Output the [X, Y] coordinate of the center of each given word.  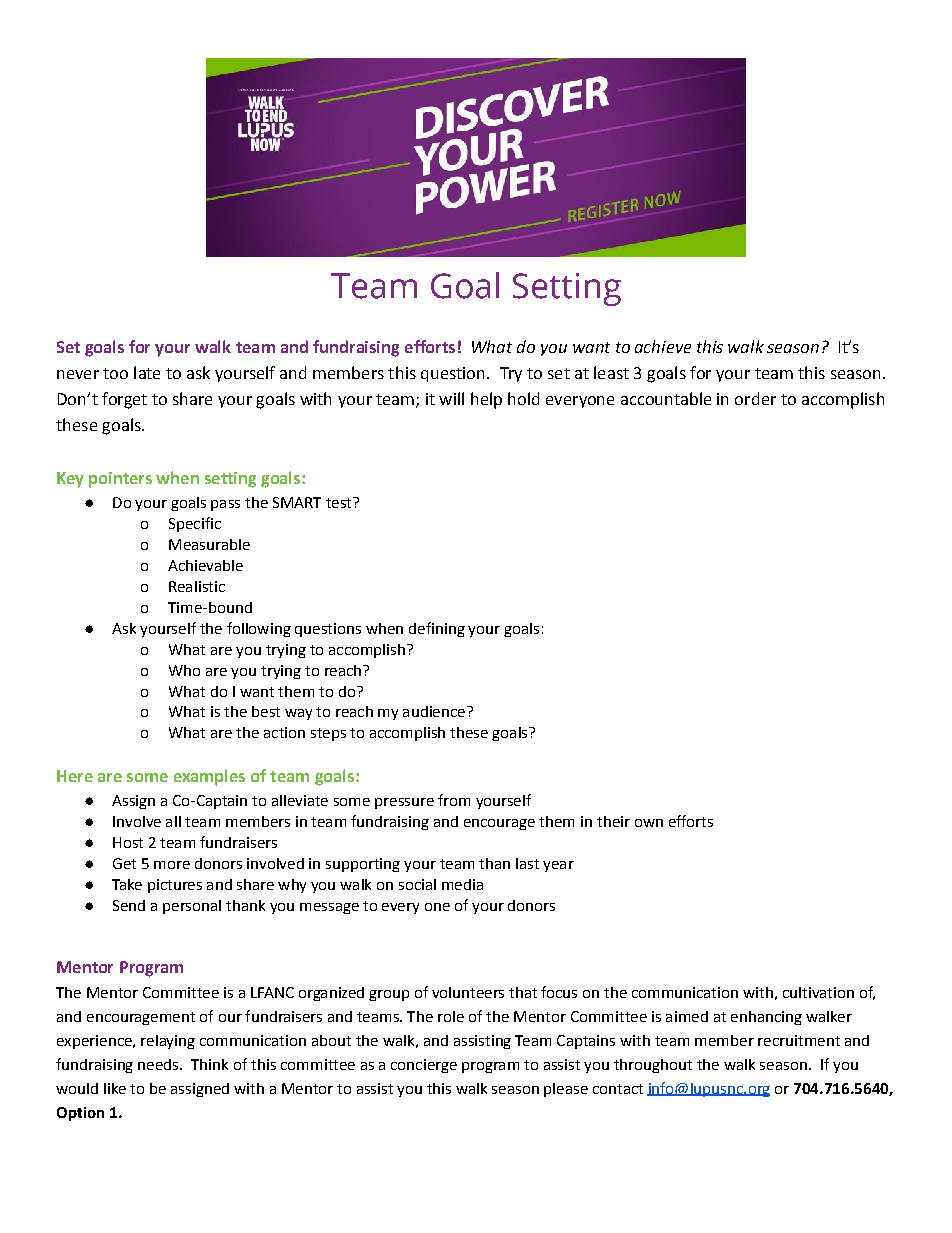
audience [434, 711]
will [451, 398]
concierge [424, 1066]
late [147, 372]
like [115, 1088]
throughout [653, 1066]
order [755, 398]
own [649, 823]
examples [209, 777]
